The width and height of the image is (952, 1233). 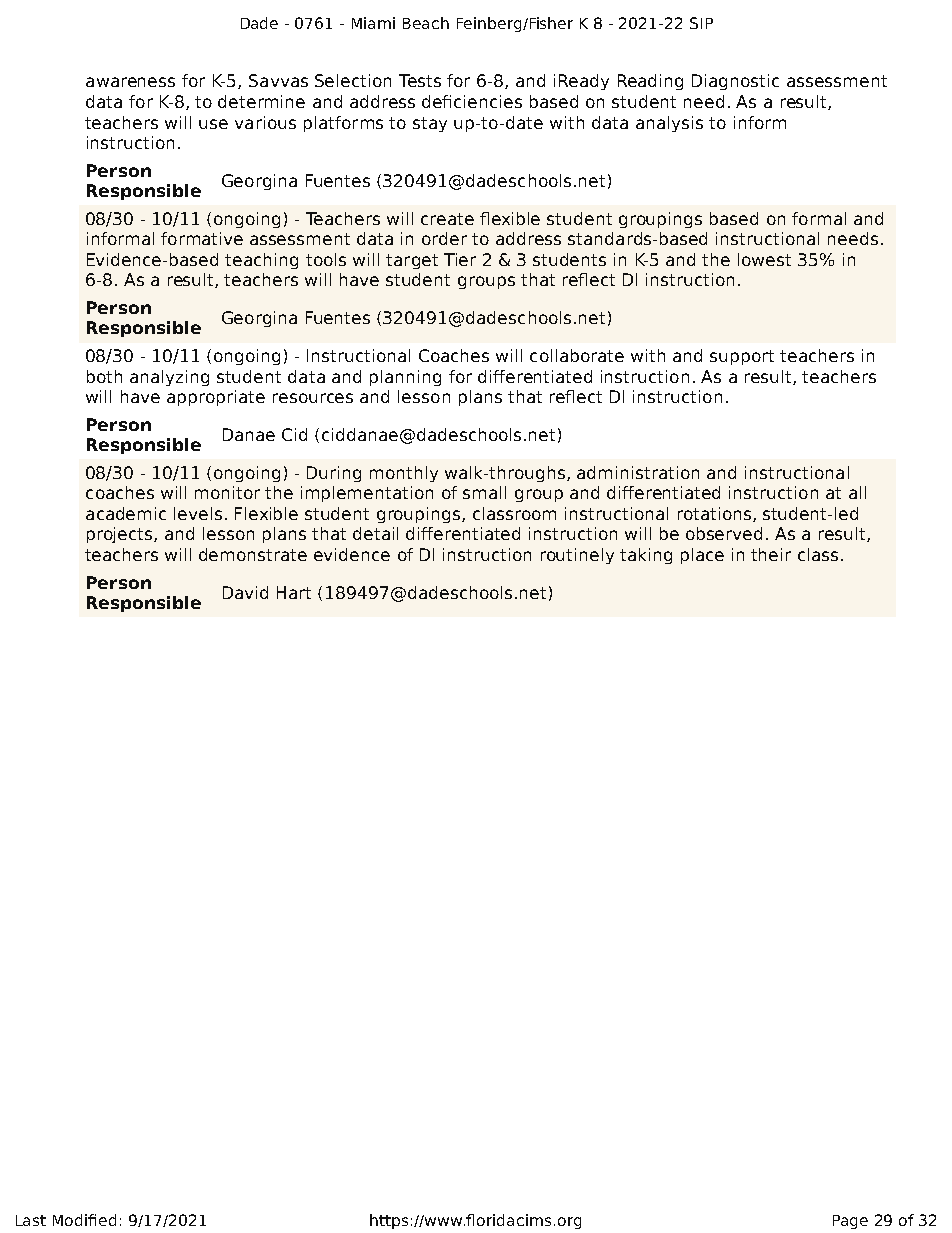 I want to click on their, so click(x=771, y=554).
